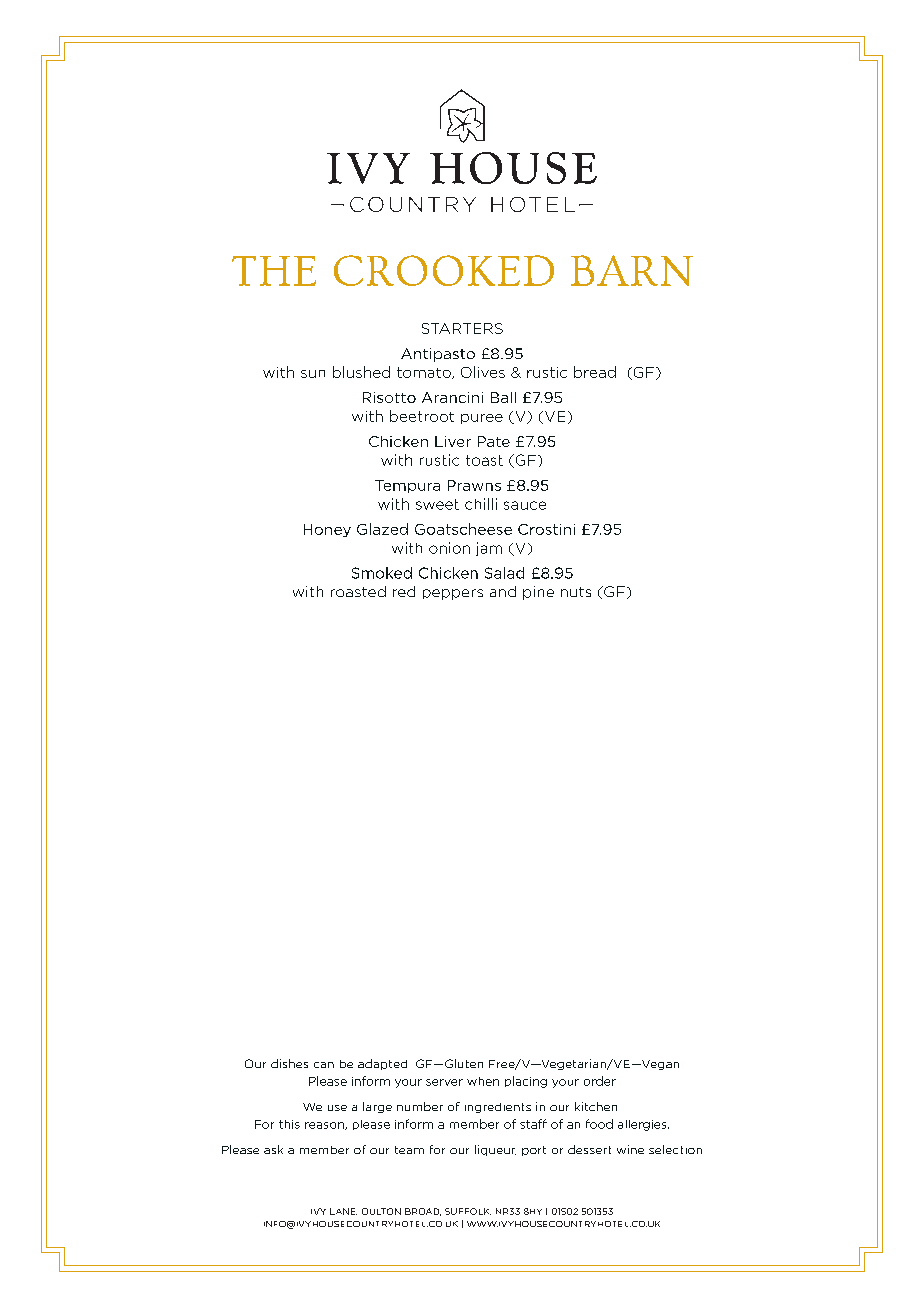 The height and width of the screenshot is (1308, 924). I want to click on roasted, so click(358, 591).
